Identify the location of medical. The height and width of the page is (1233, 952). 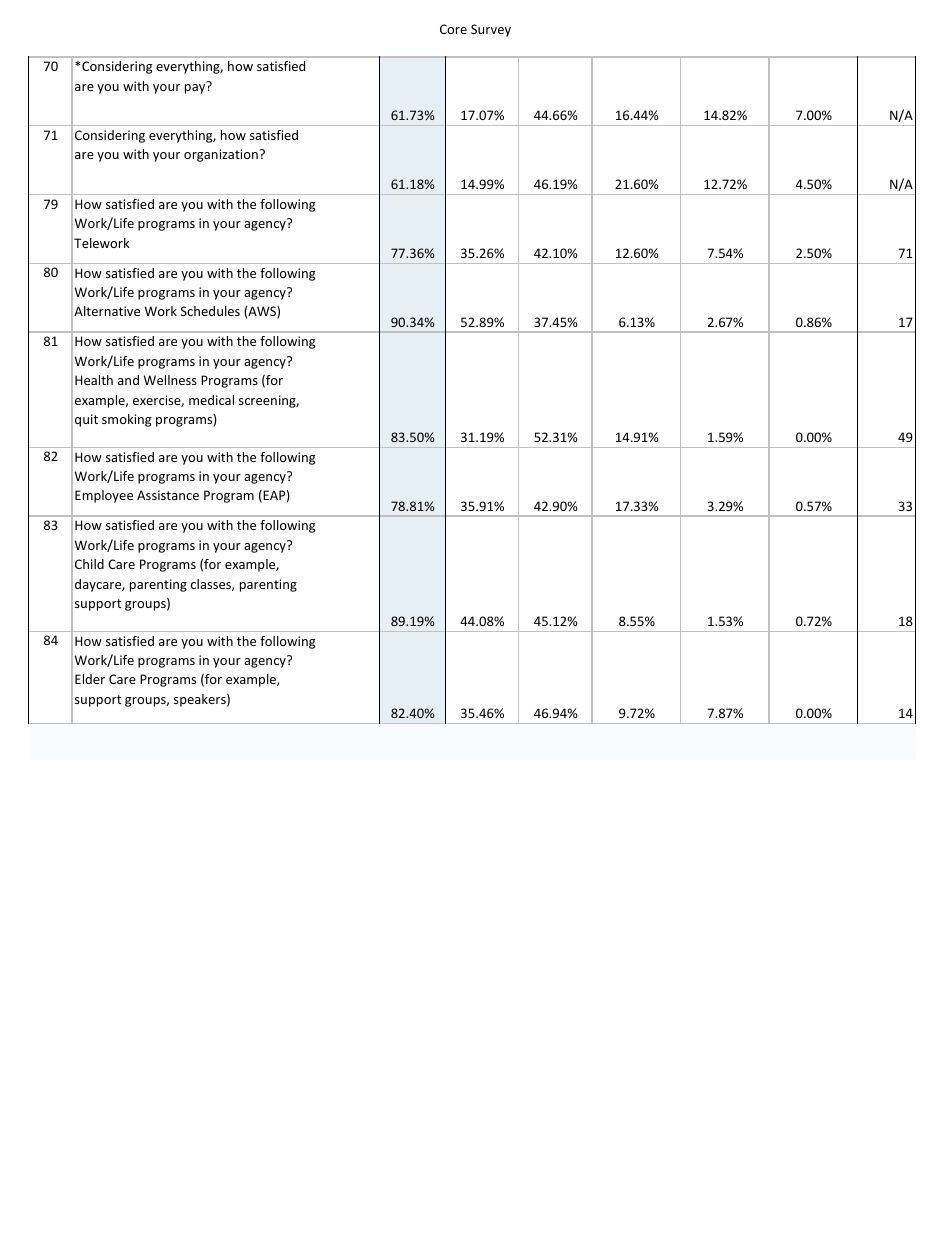
(211, 400).
